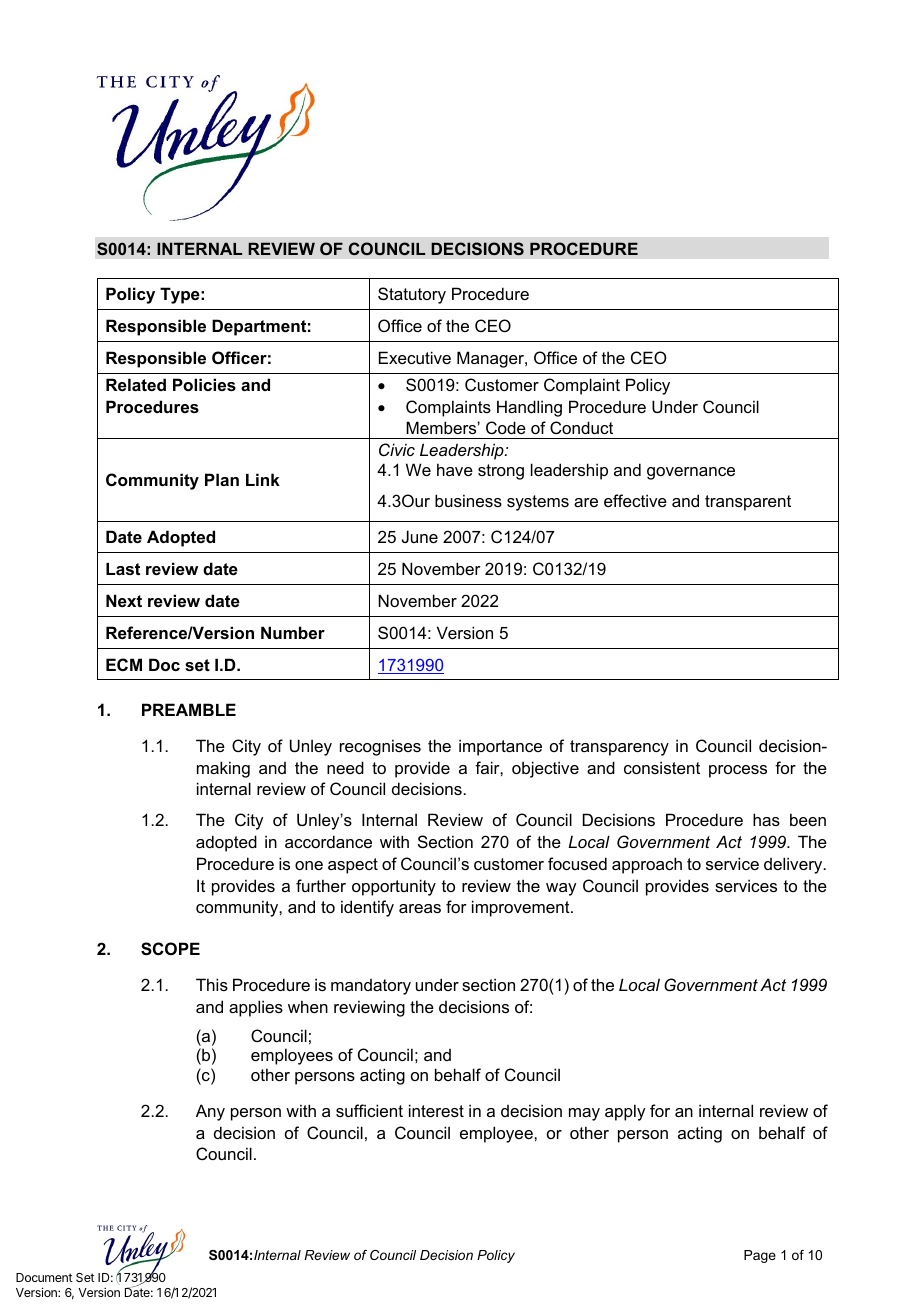 The width and height of the page is (924, 1308). What do you see at coordinates (44, 1277) in the page?
I see `Document` at bounding box center [44, 1277].
